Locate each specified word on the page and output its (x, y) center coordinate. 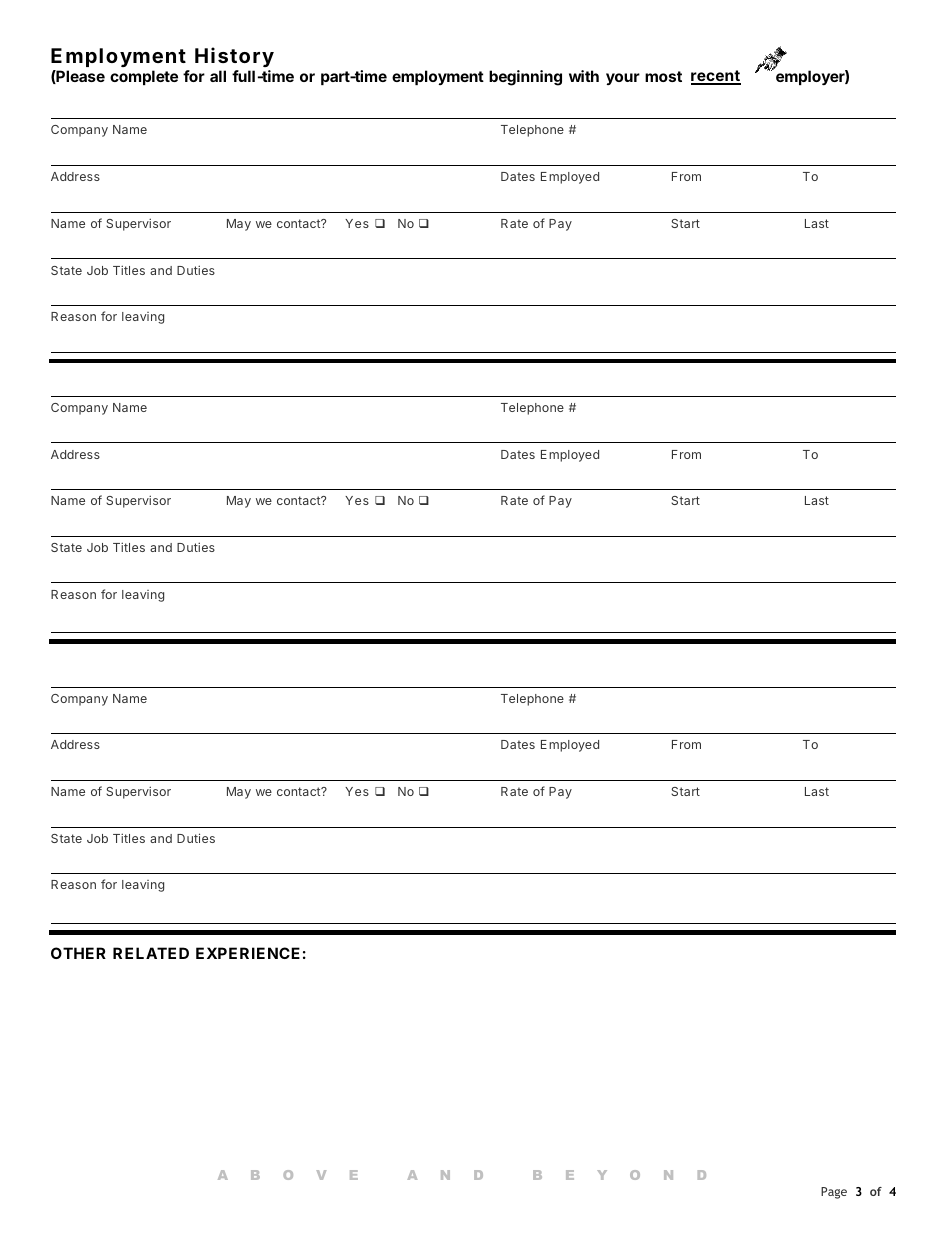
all (218, 76)
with (584, 76)
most (663, 76)
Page (834, 1193)
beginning (525, 78)
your (623, 79)
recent (716, 77)
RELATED (151, 953)
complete (144, 77)
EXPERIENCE (248, 953)
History (234, 57)
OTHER (78, 953)
